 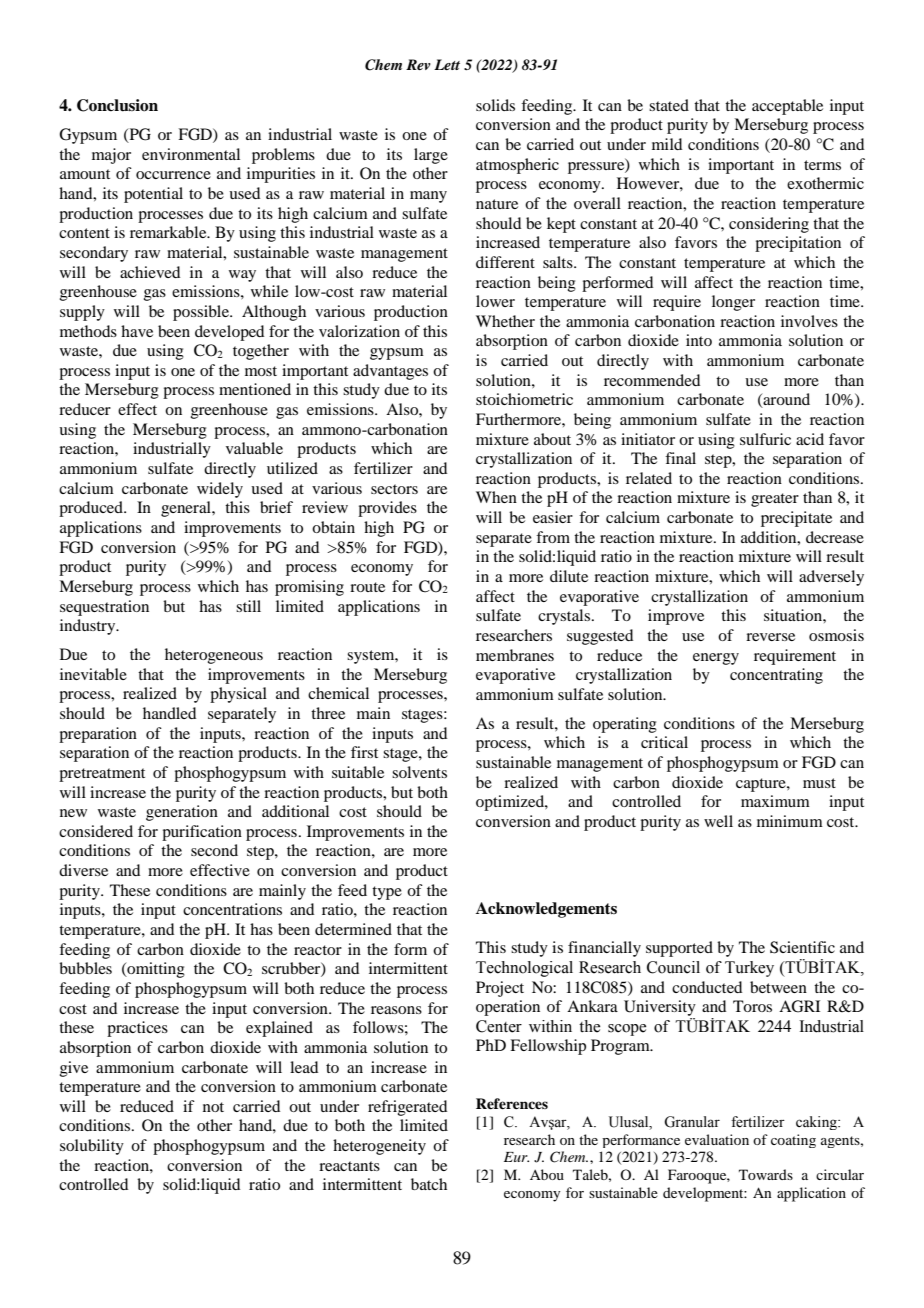 I want to click on heterogeneous, so click(x=214, y=656).
